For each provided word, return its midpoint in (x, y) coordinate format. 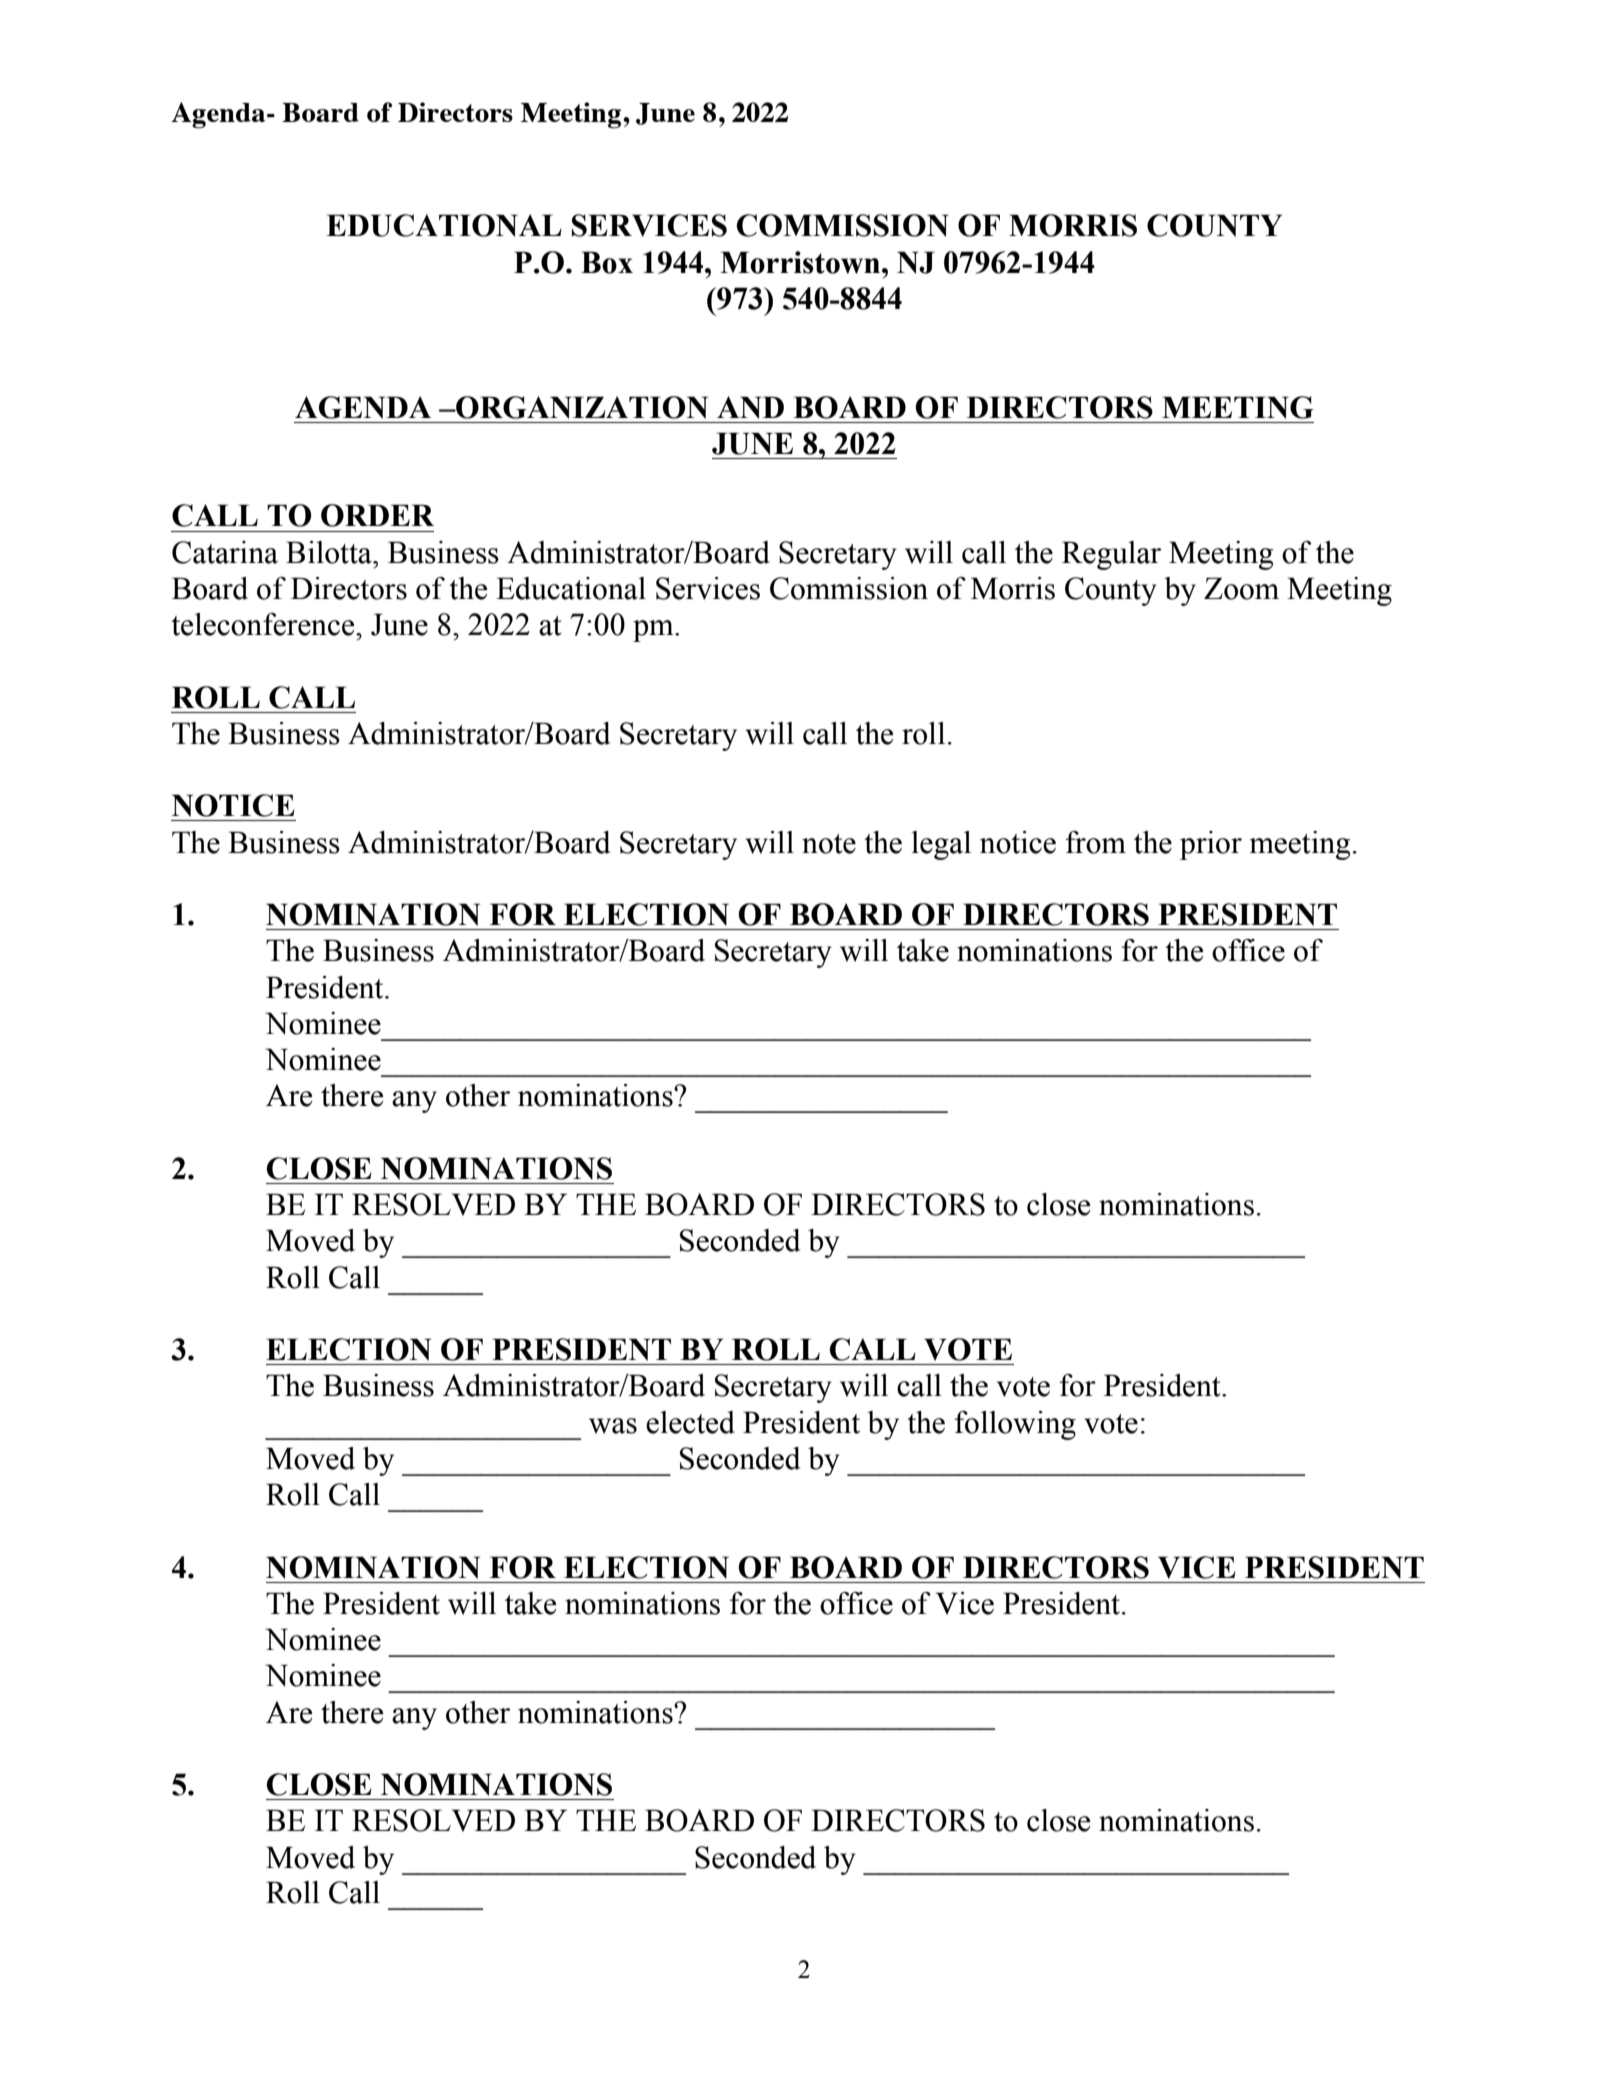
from (1096, 842)
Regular (1111, 555)
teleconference (264, 624)
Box (607, 262)
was (613, 1426)
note (829, 844)
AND (750, 407)
